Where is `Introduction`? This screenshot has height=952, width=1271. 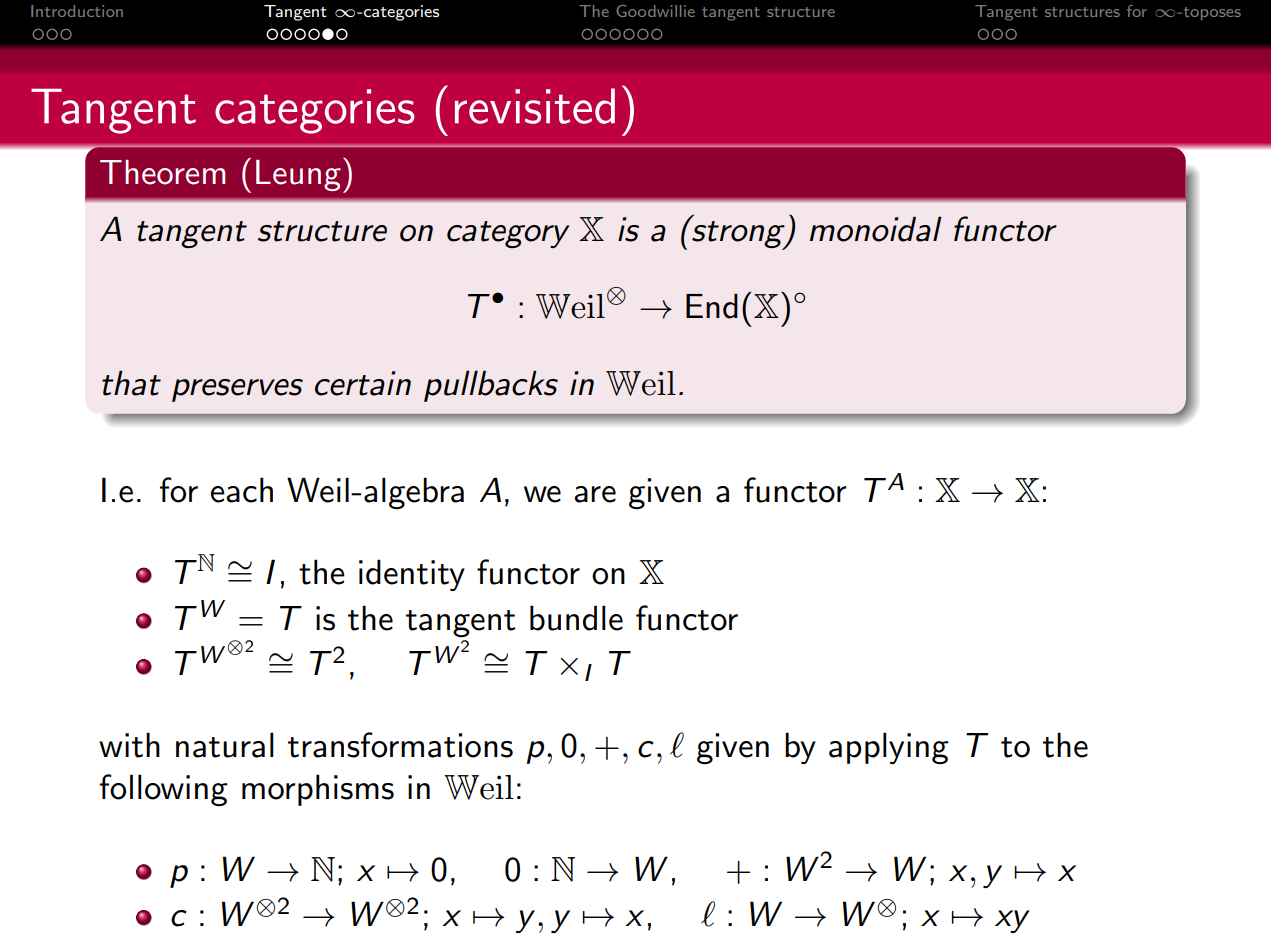
Introduction is located at coordinates (77, 11).
